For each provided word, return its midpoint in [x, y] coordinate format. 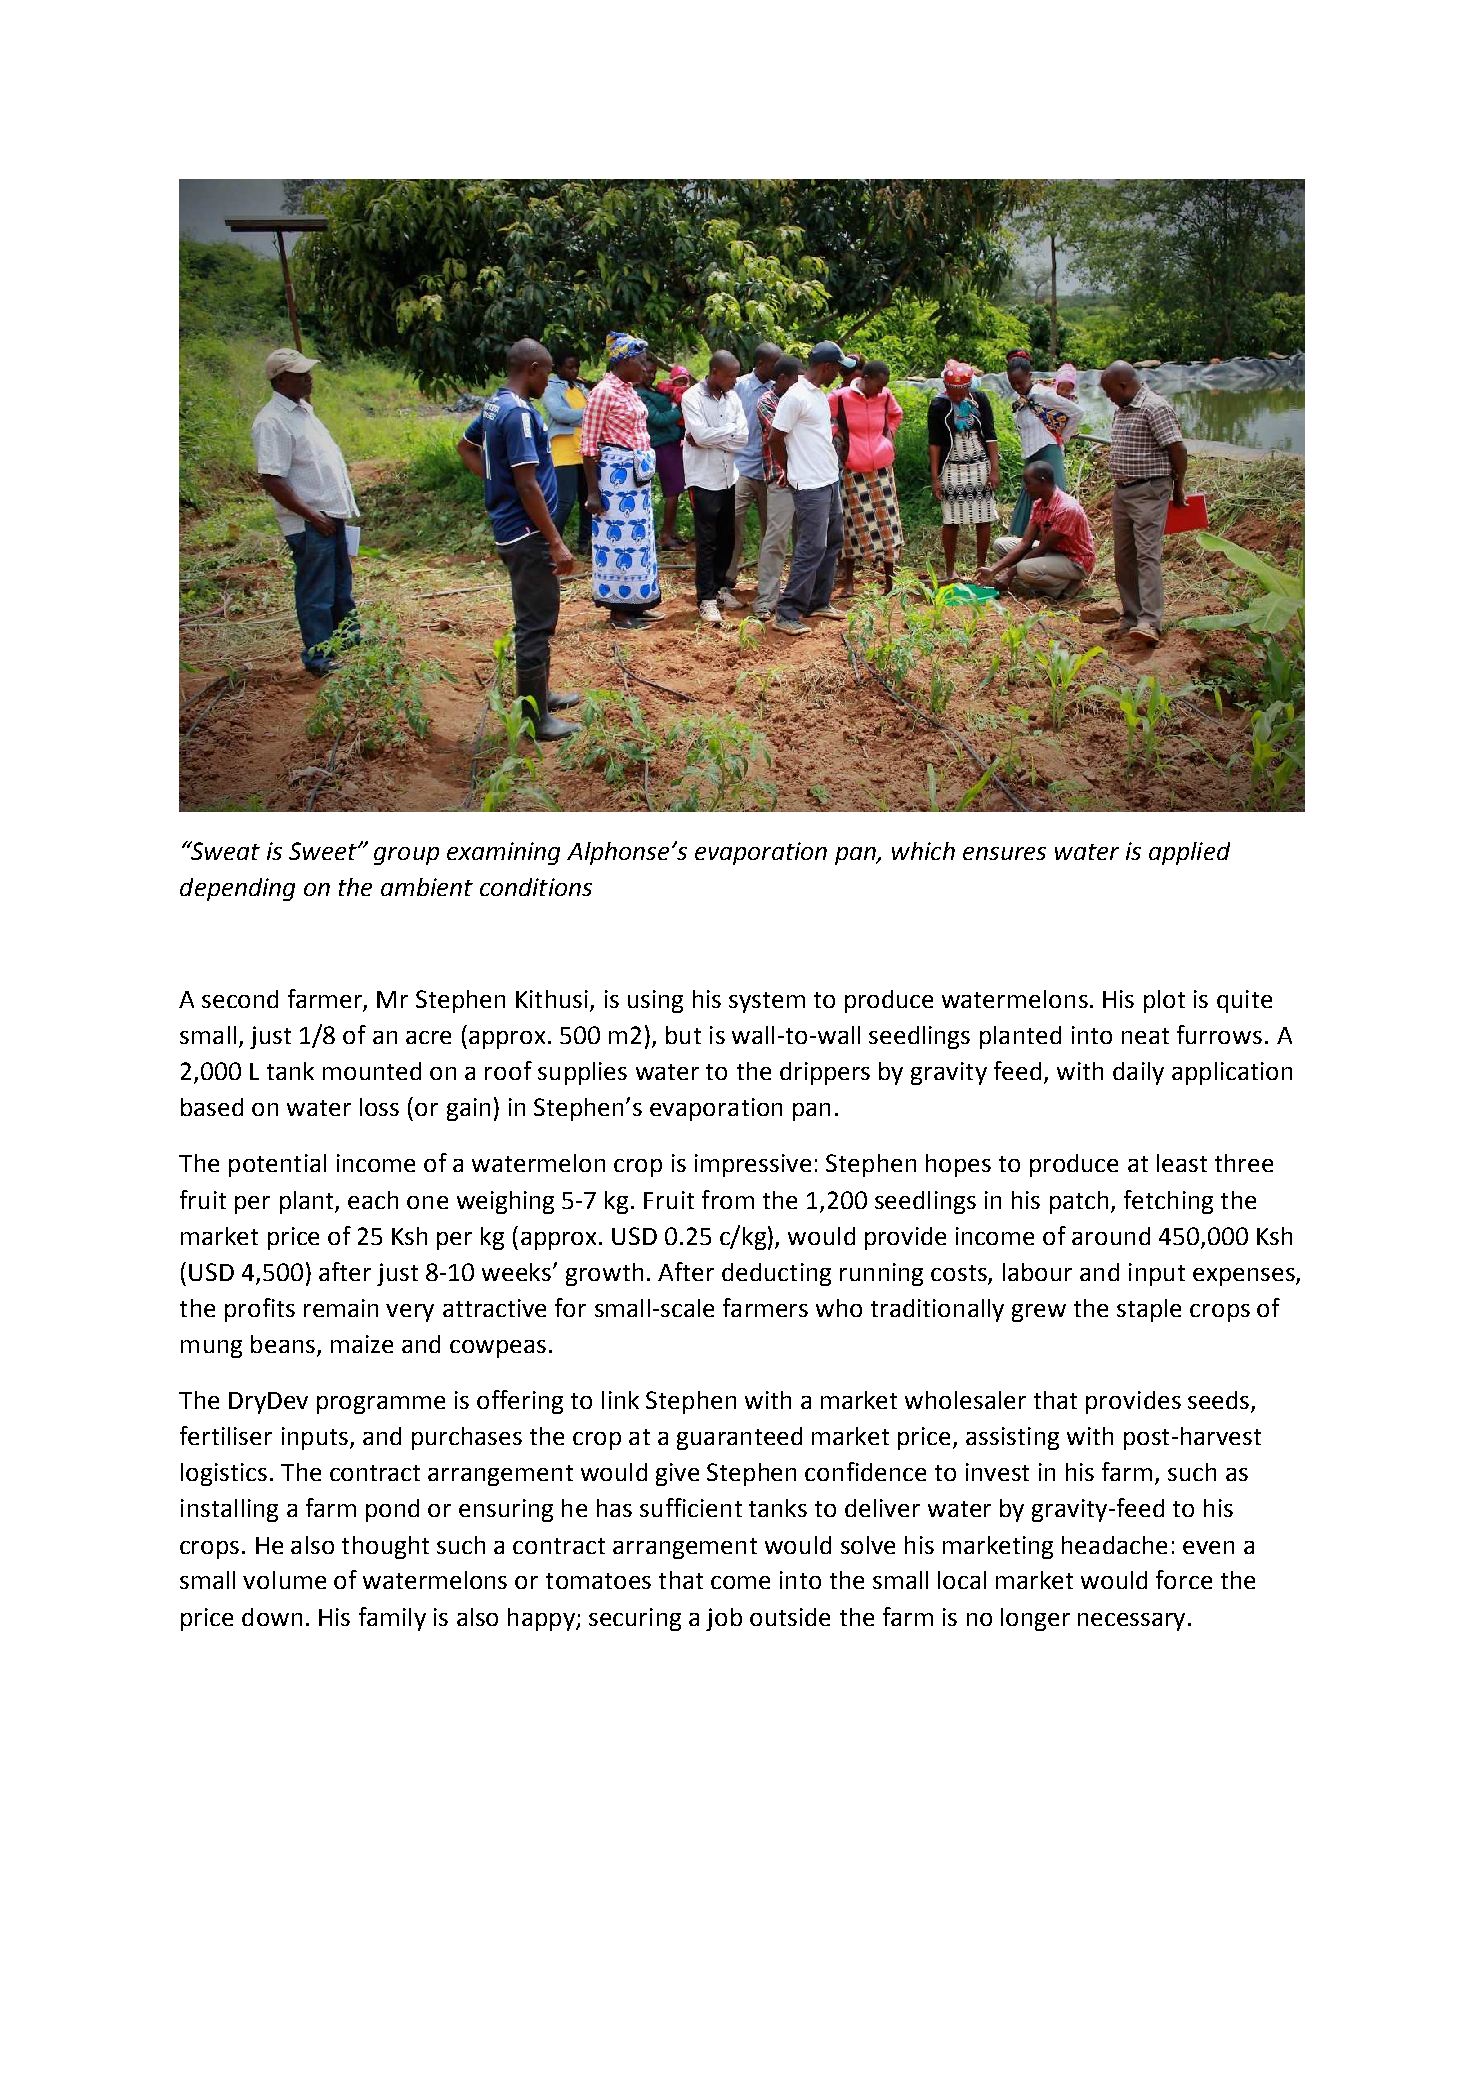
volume [284, 1580]
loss [379, 1107]
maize [362, 1344]
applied [1189, 853]
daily [1138, 1073]
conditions [536, 887]
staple [1149, 1310]
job [724, 1619]
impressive [753, 1165]
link [620, 1400]
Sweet [324, 851]
